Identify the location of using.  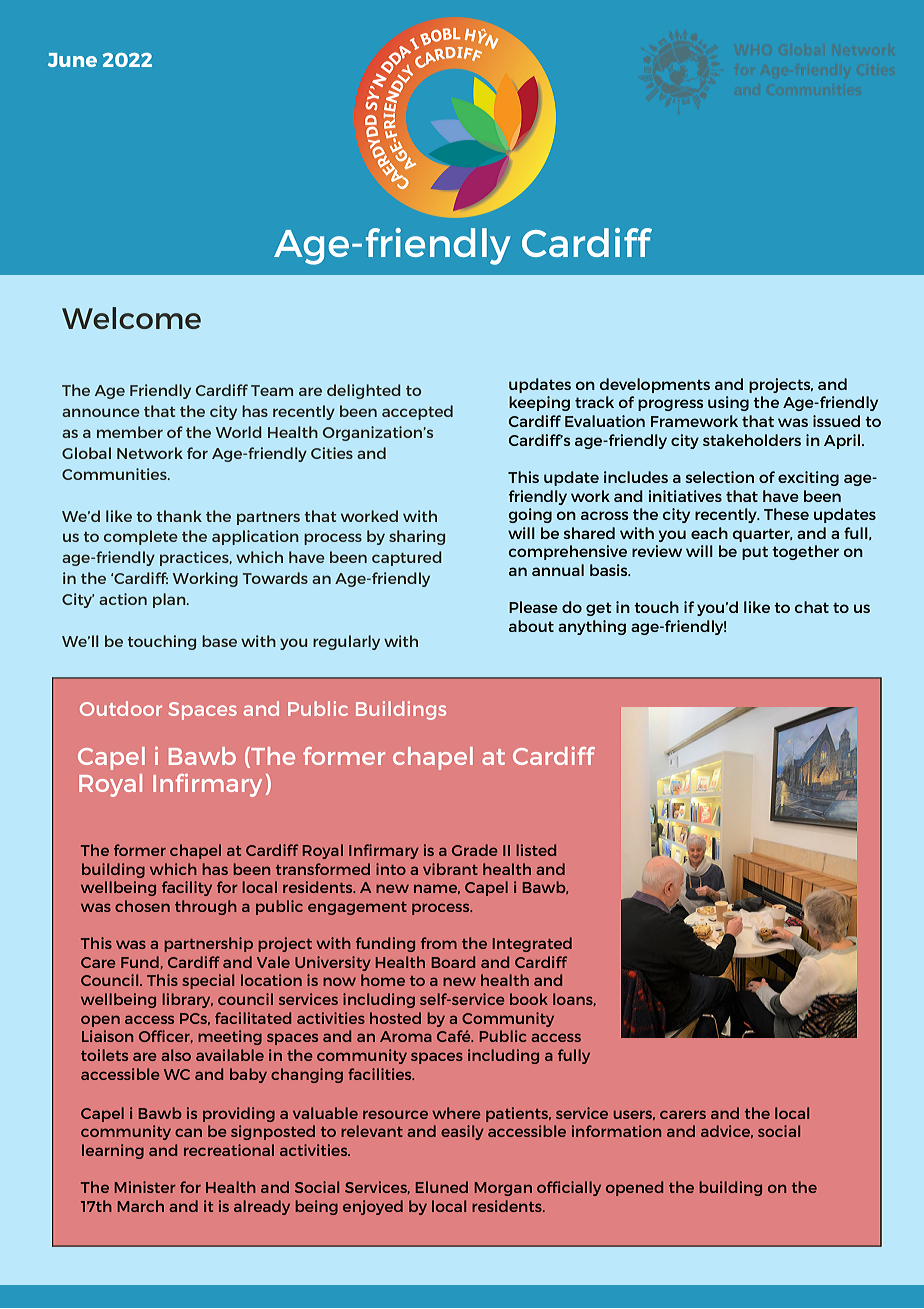
(728, 403).
